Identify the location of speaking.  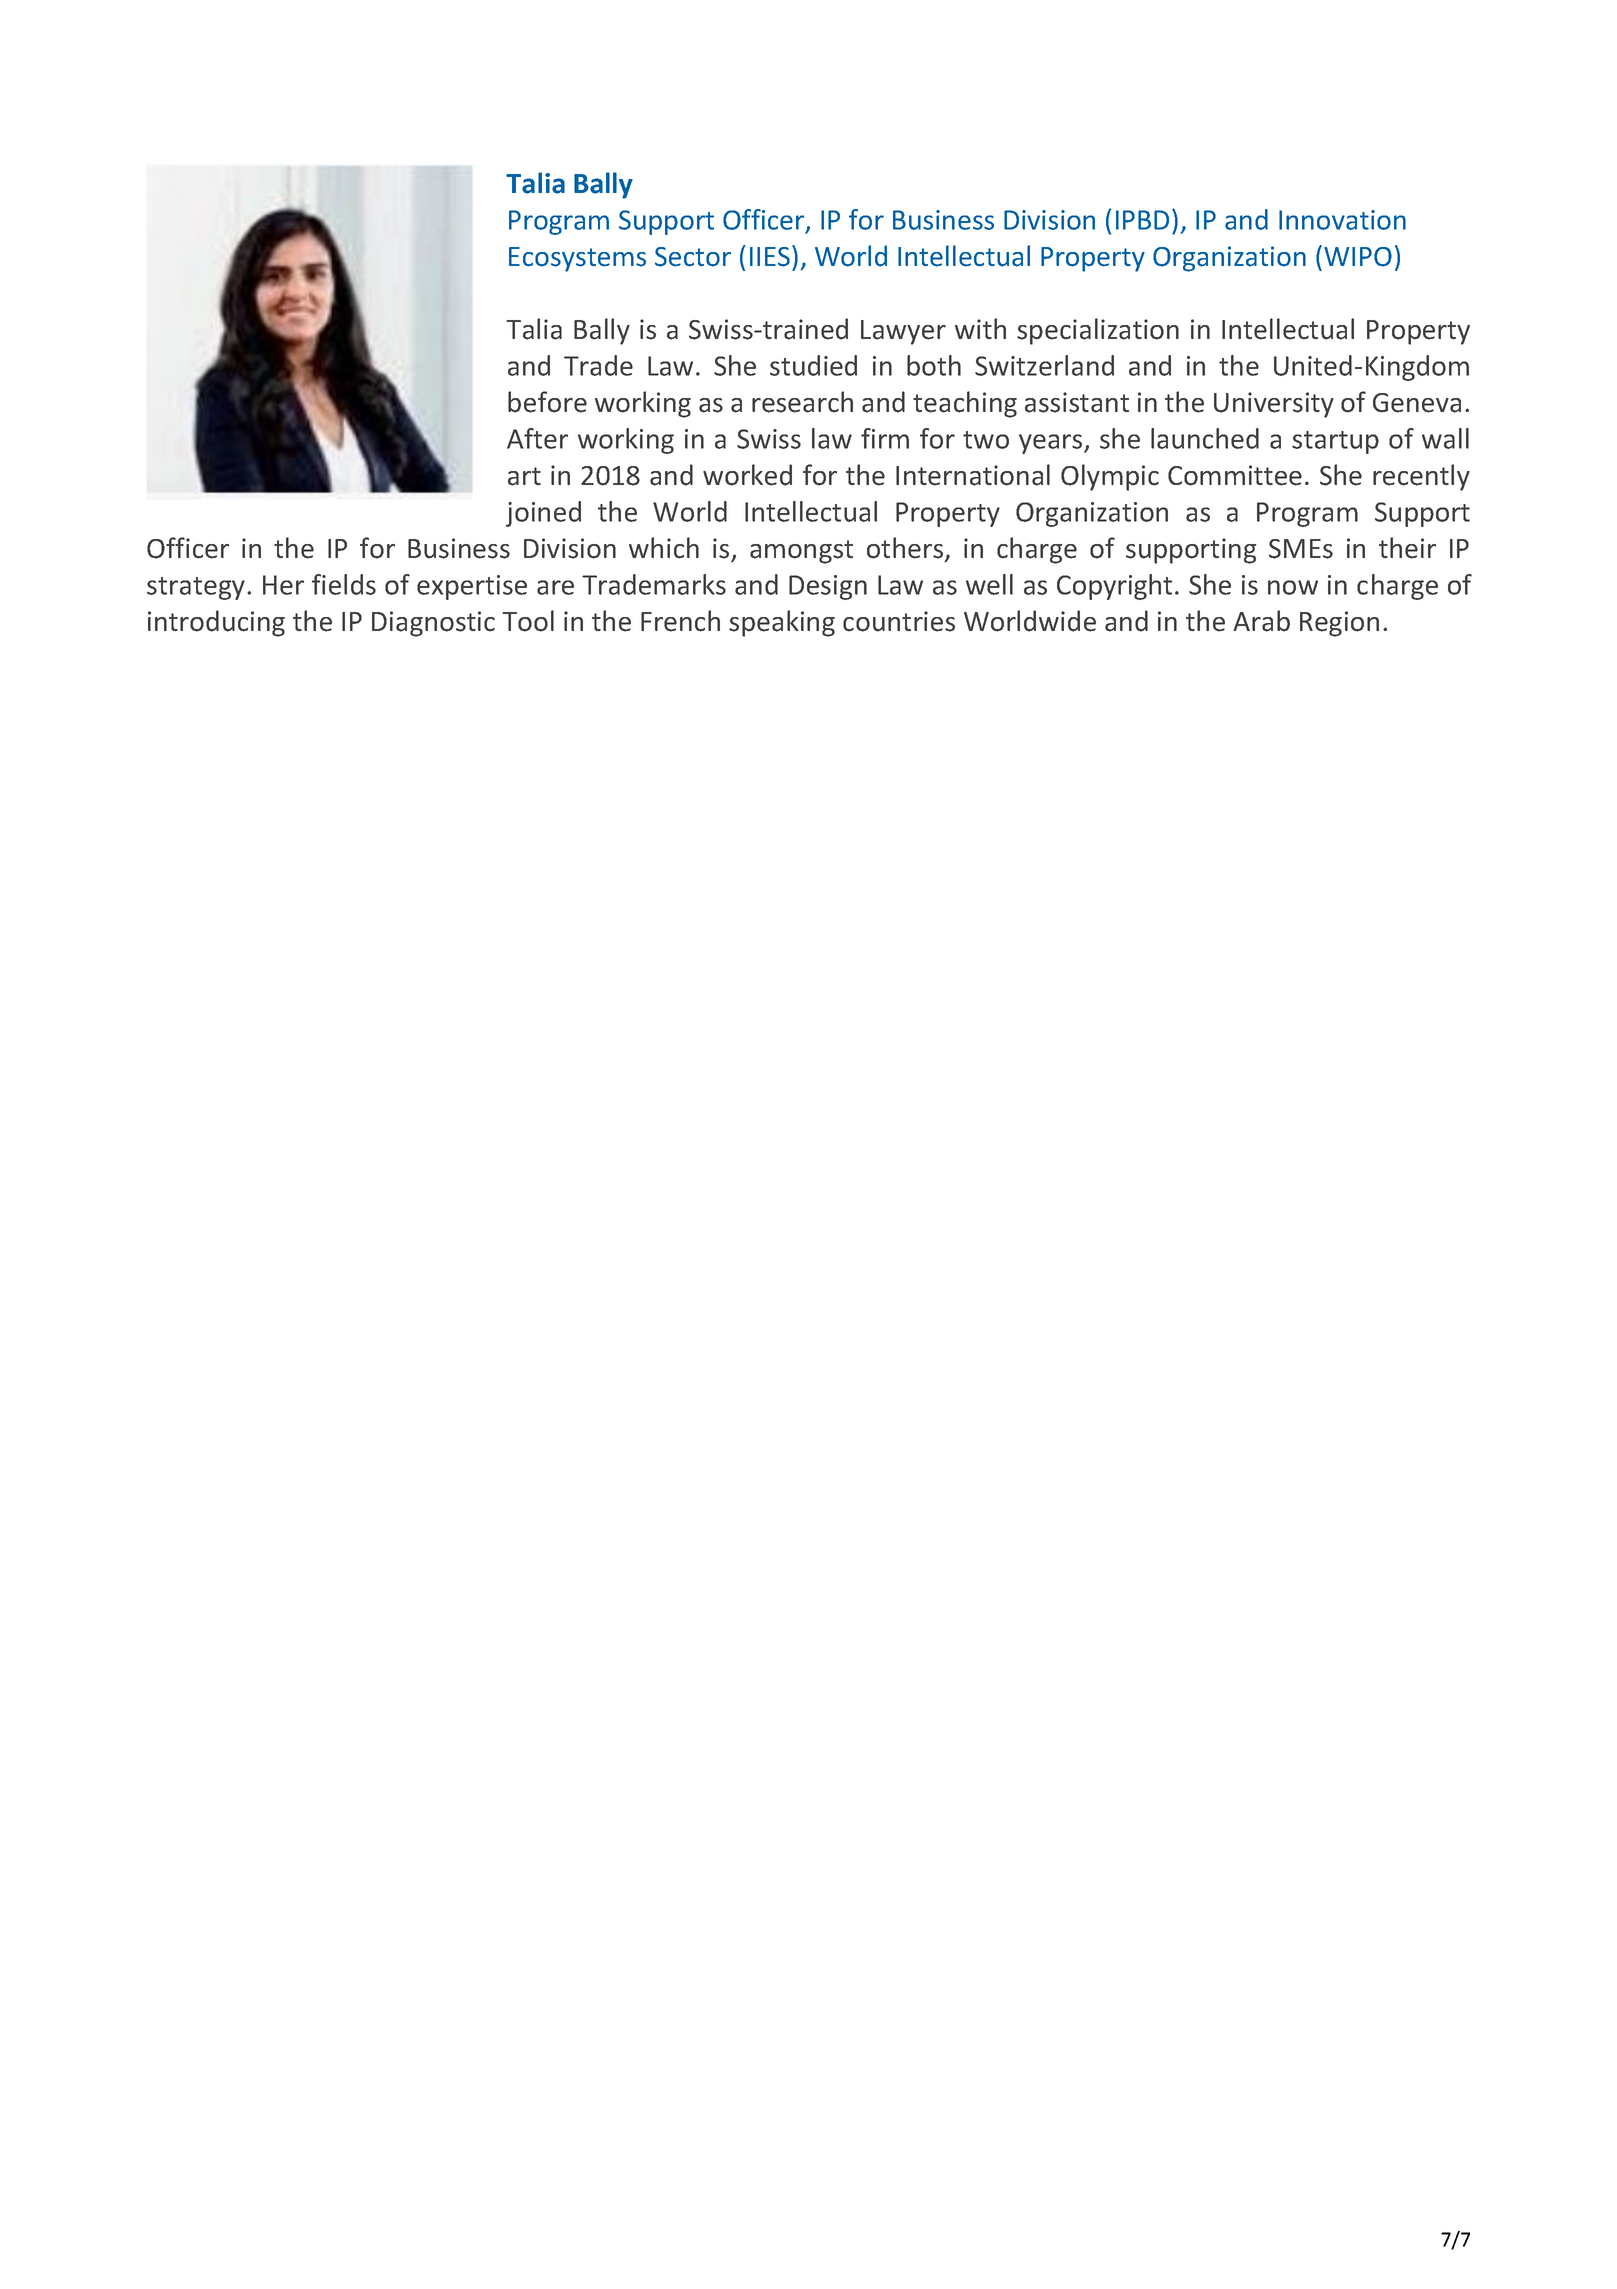
(782, 623).
